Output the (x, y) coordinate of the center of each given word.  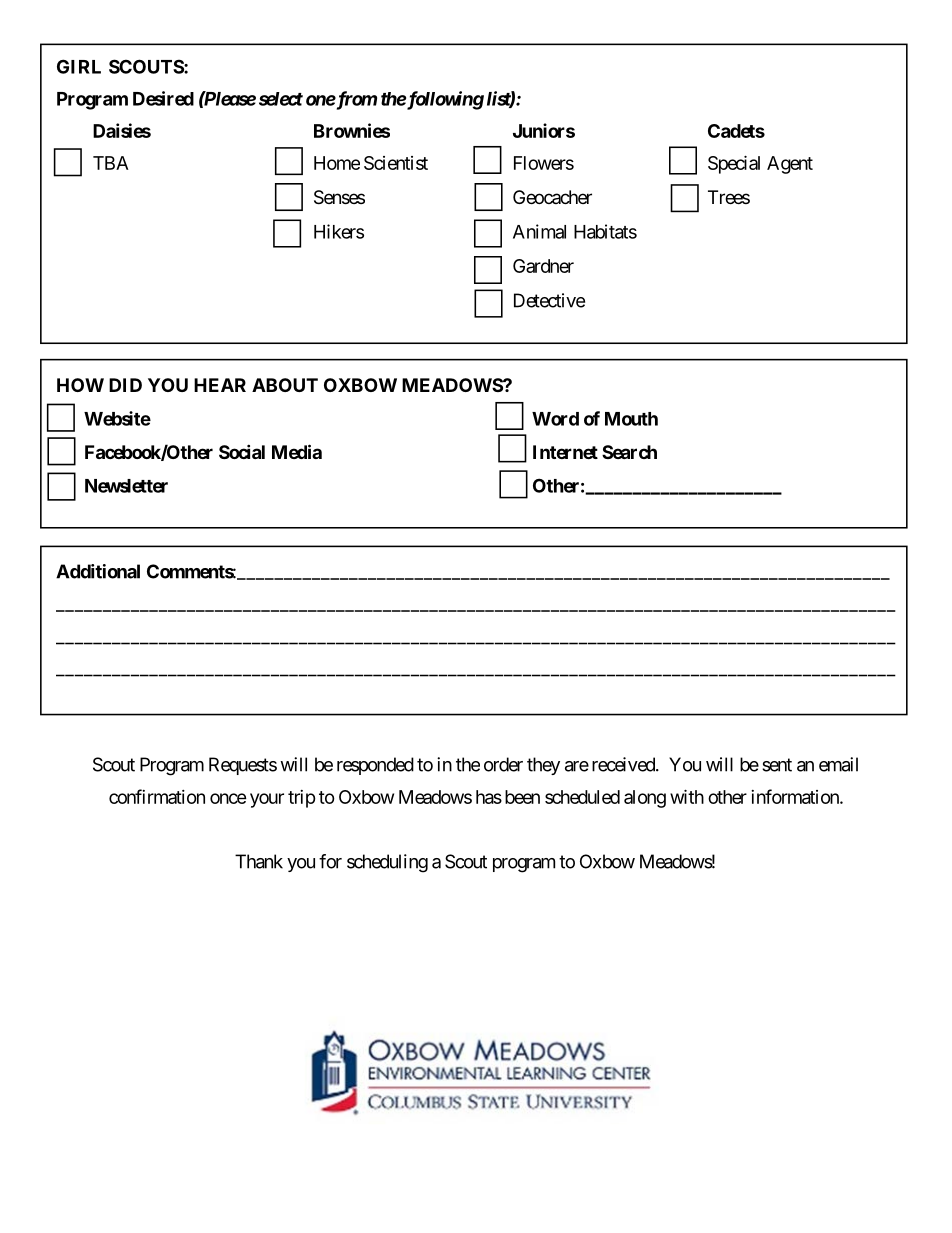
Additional (98, 571)
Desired (163, 98)
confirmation (157, 796)
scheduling (387, 863)
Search (629, 452)
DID (125, 385)
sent (777, 765)
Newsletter (126, 486)
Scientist (396, 163)
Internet (565, 452)
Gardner (543, 266)
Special (734, 164)
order (503, 764)
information (796, 796)
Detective (549, 300)
